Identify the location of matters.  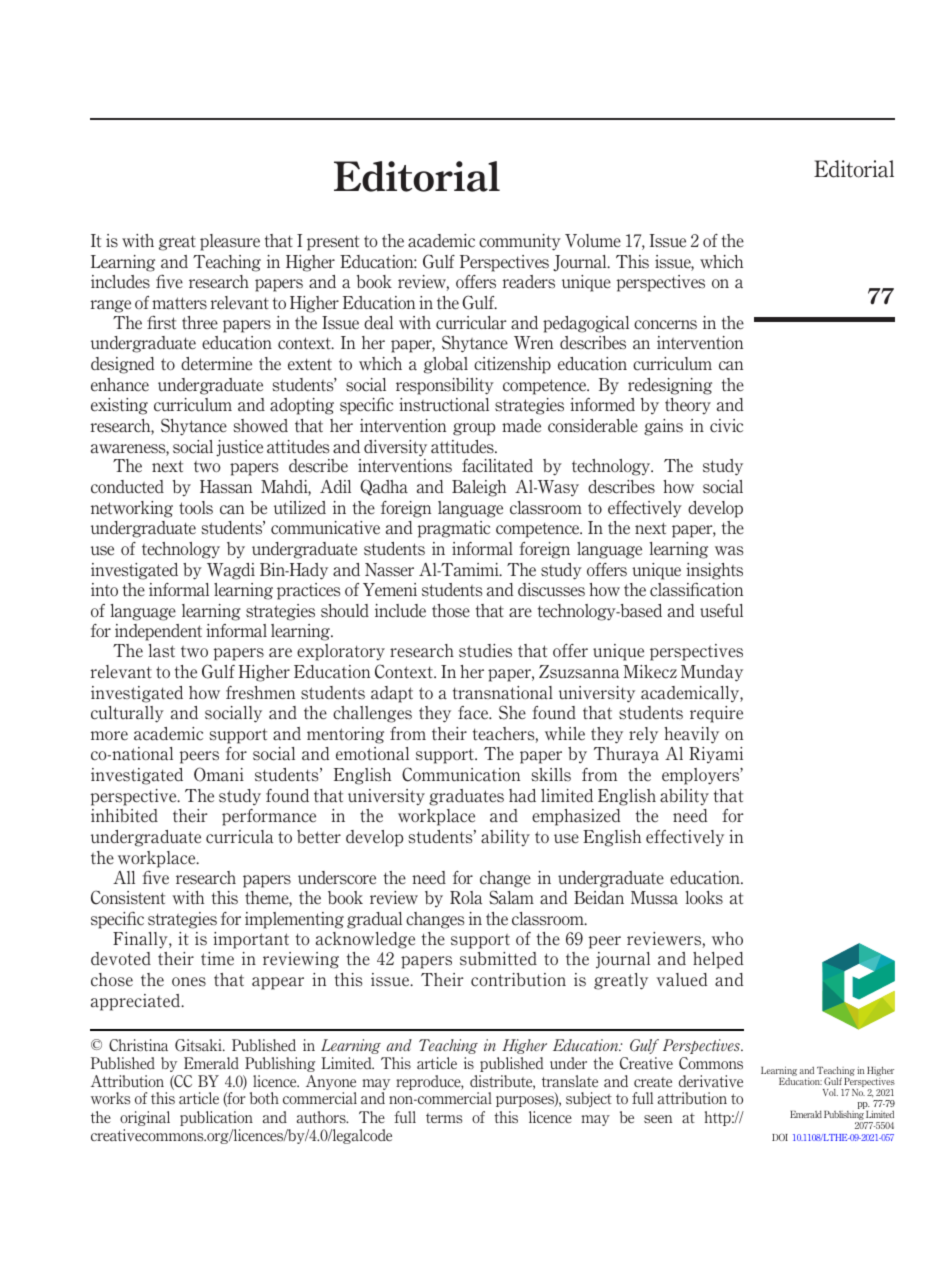
(179, 303).
